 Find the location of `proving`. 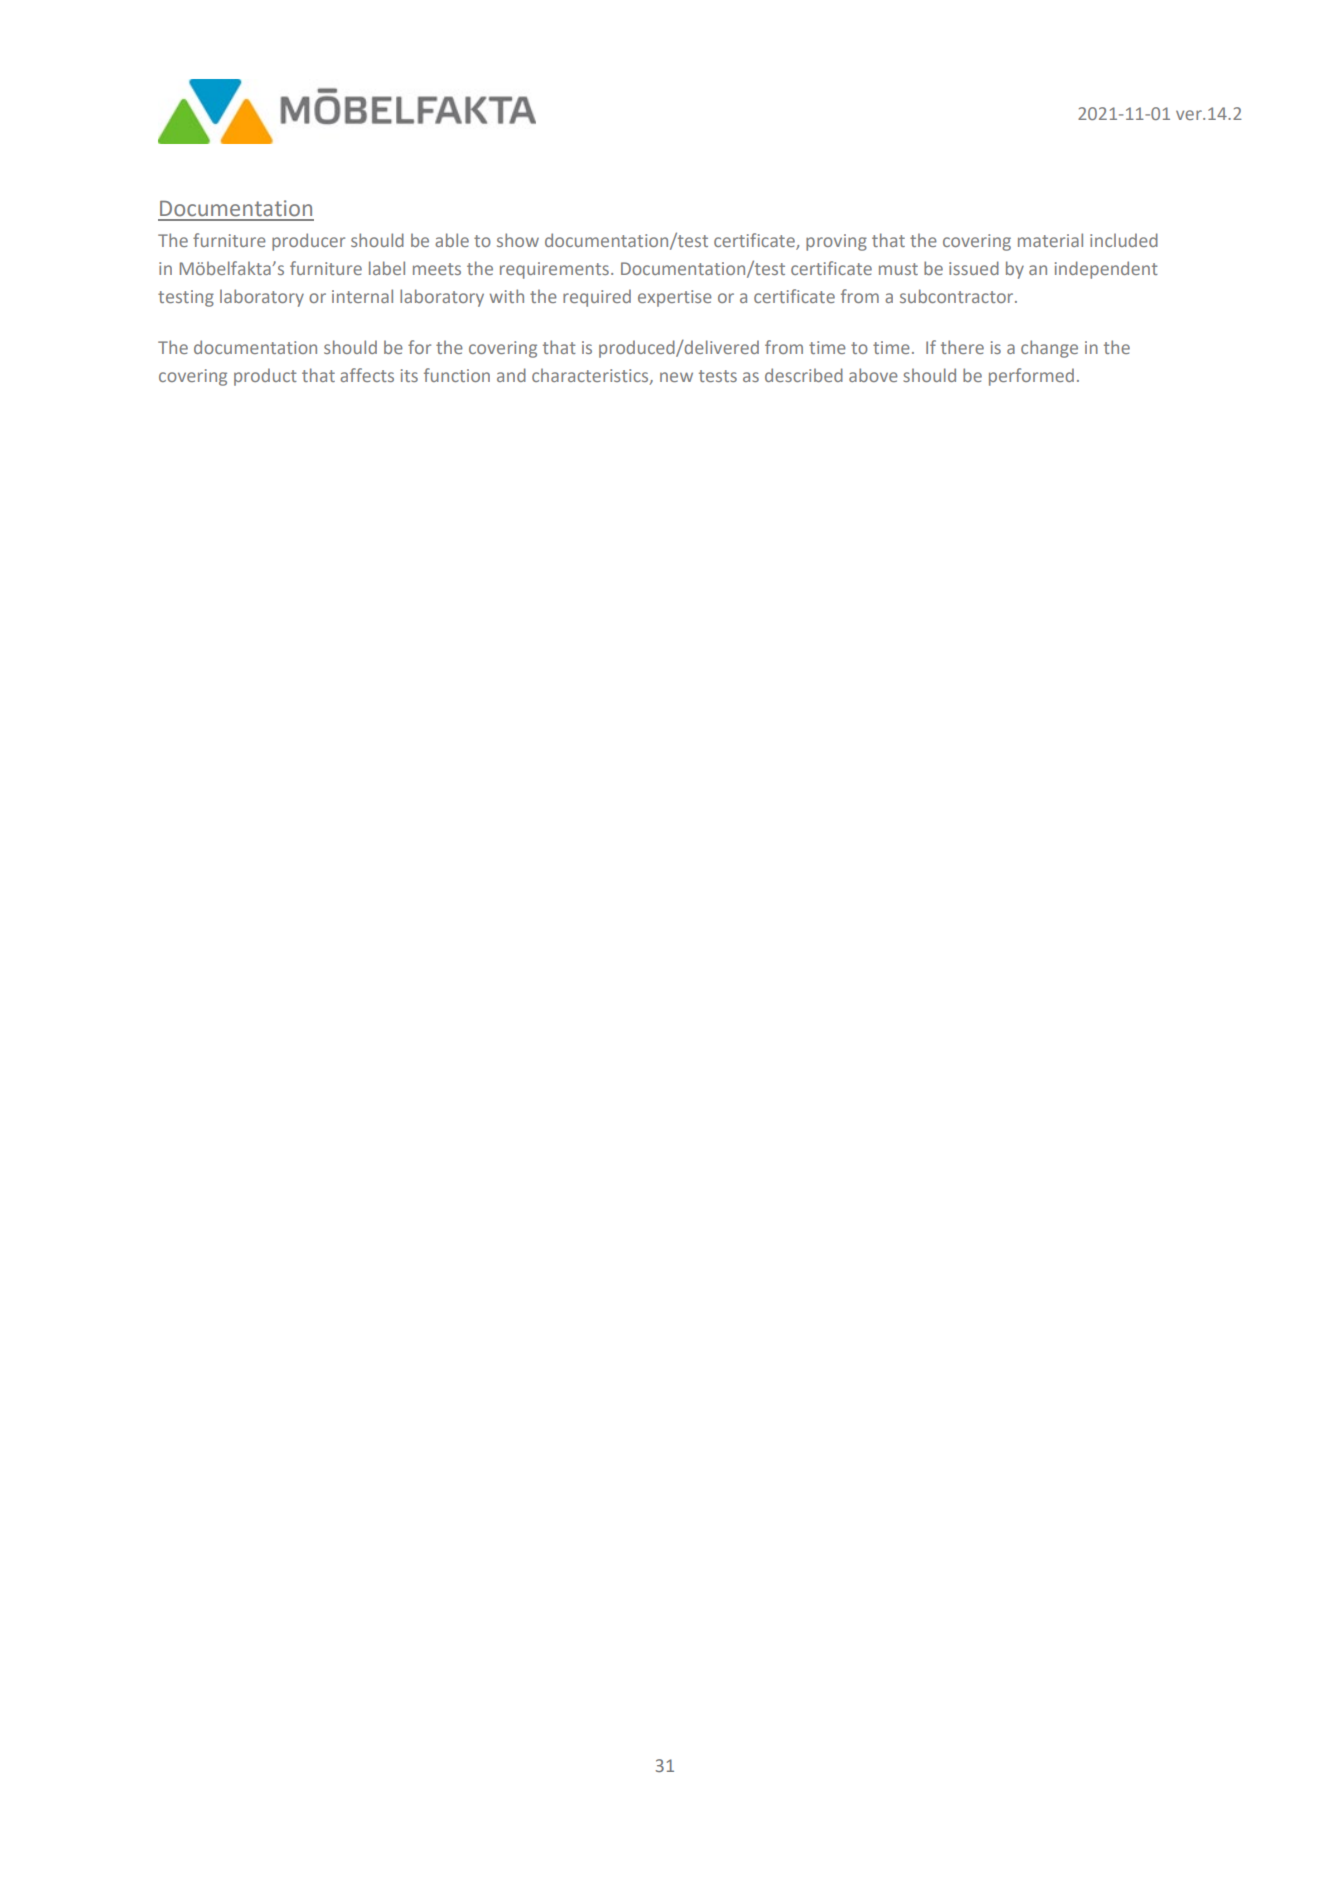

proving is located at coordinates (836, 242).
